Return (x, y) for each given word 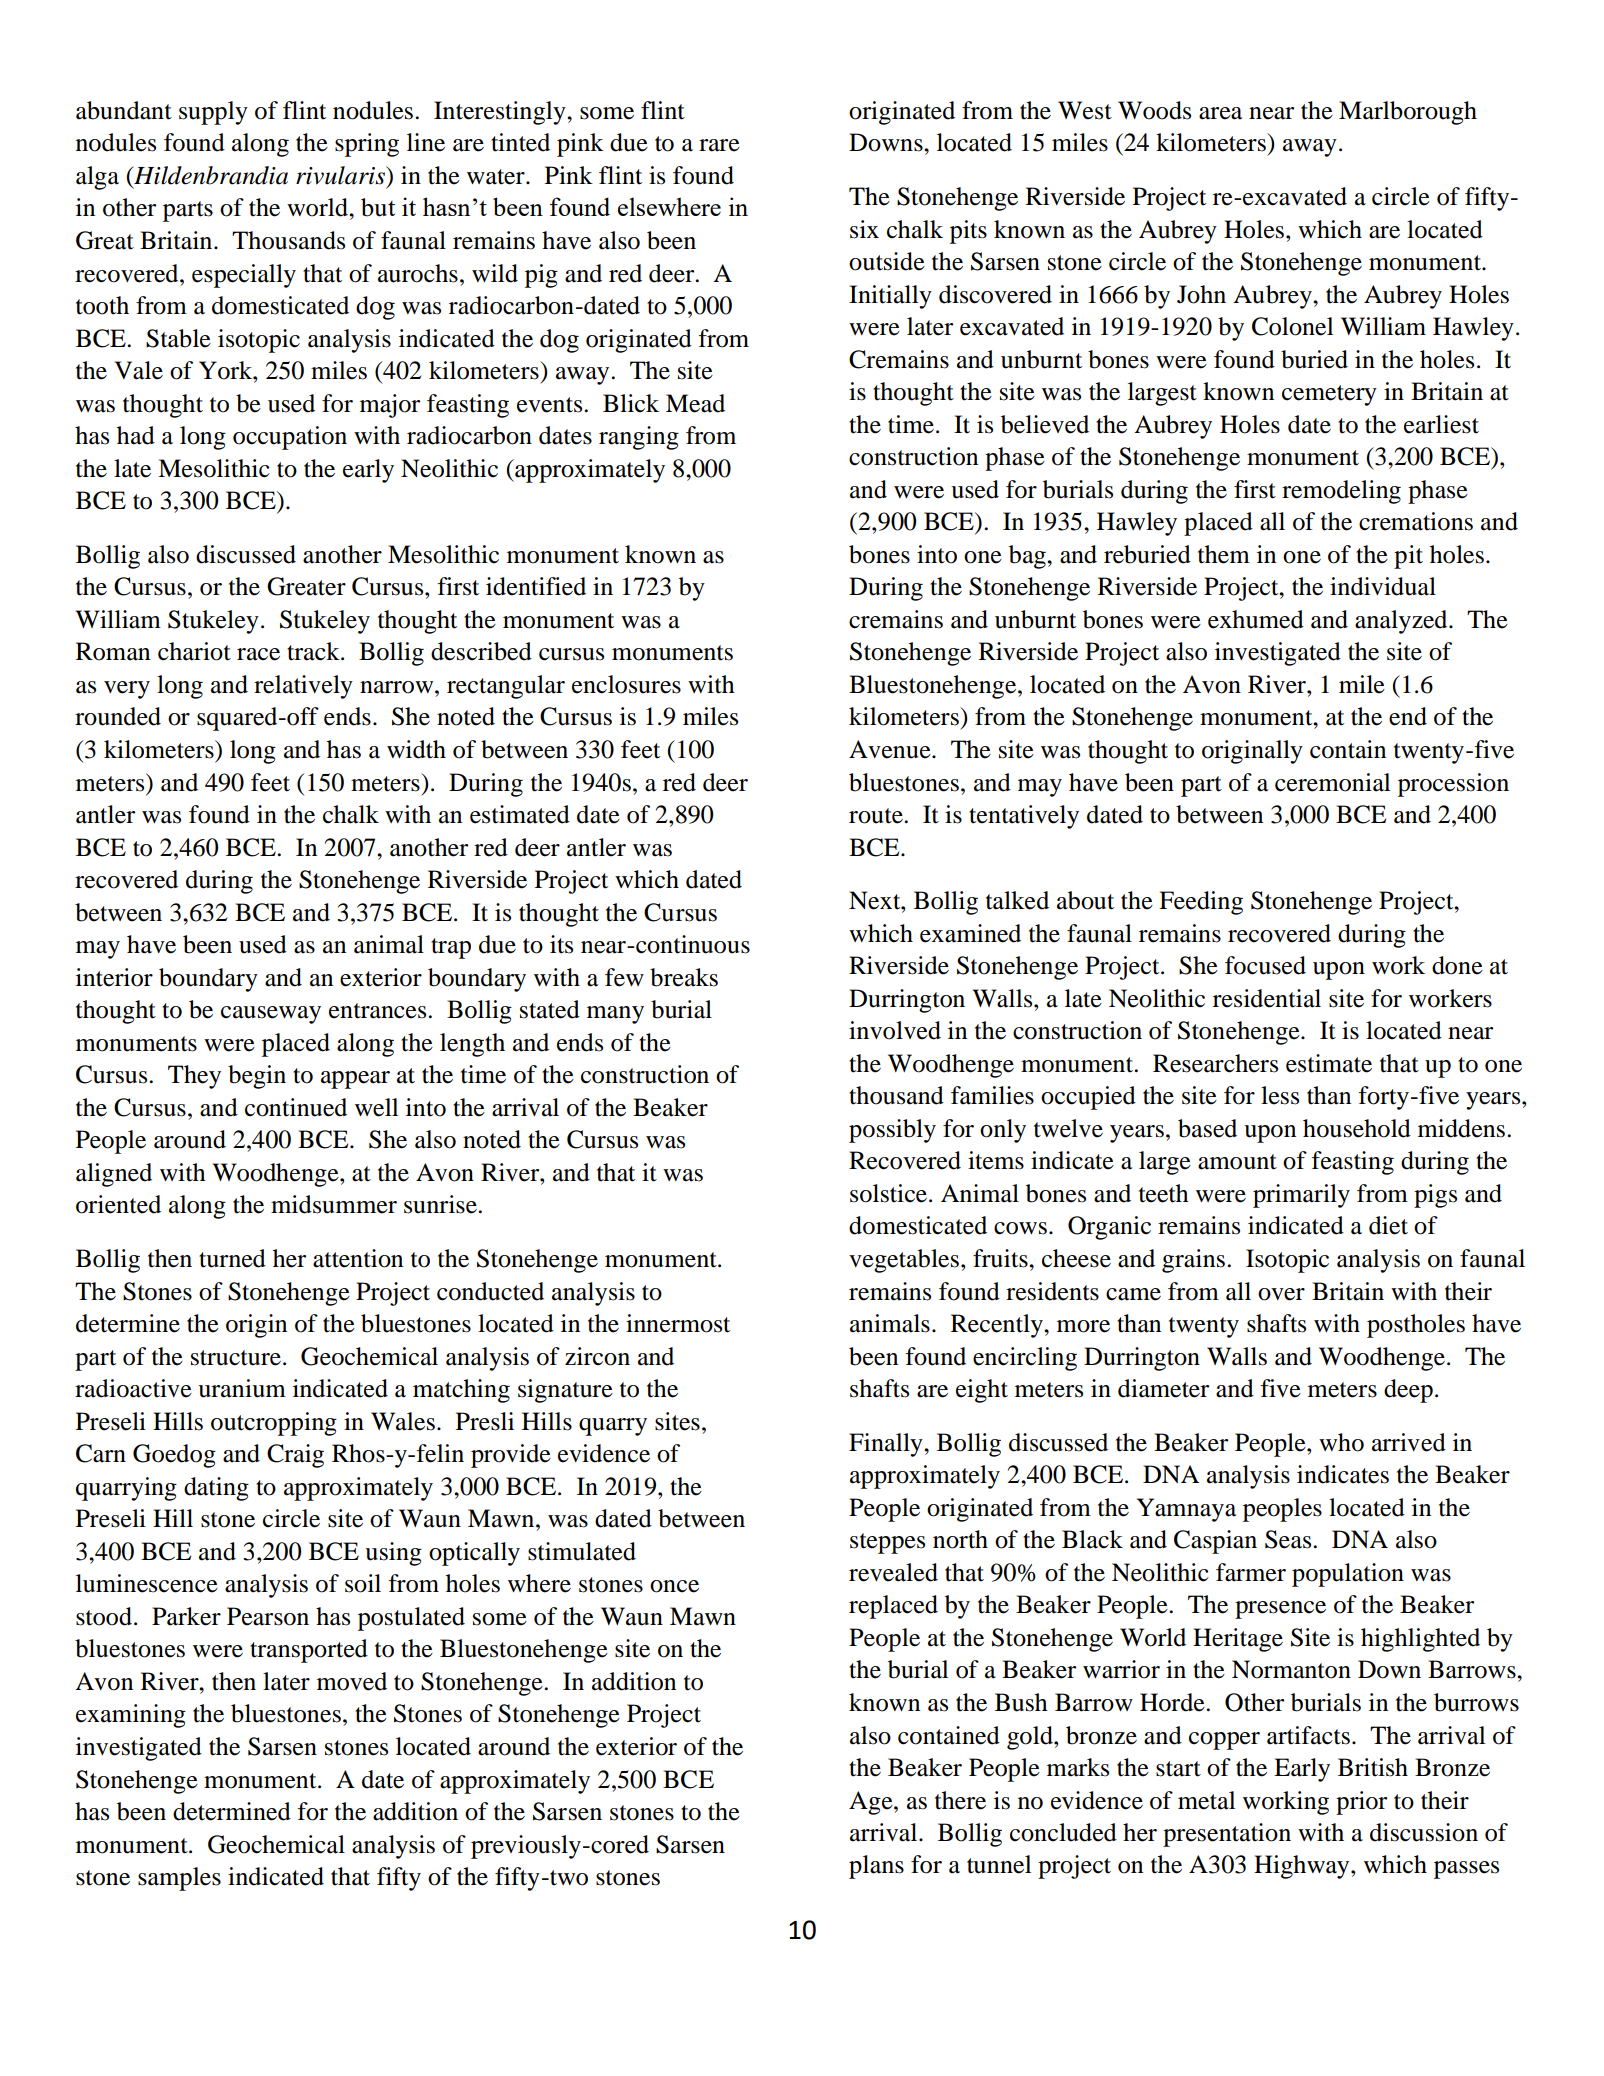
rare (719, 145)
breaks (684, 977)
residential (1267, 998)
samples (179, 1879)
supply (213, 113)
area (1220, 113)
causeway (271, 1015)
